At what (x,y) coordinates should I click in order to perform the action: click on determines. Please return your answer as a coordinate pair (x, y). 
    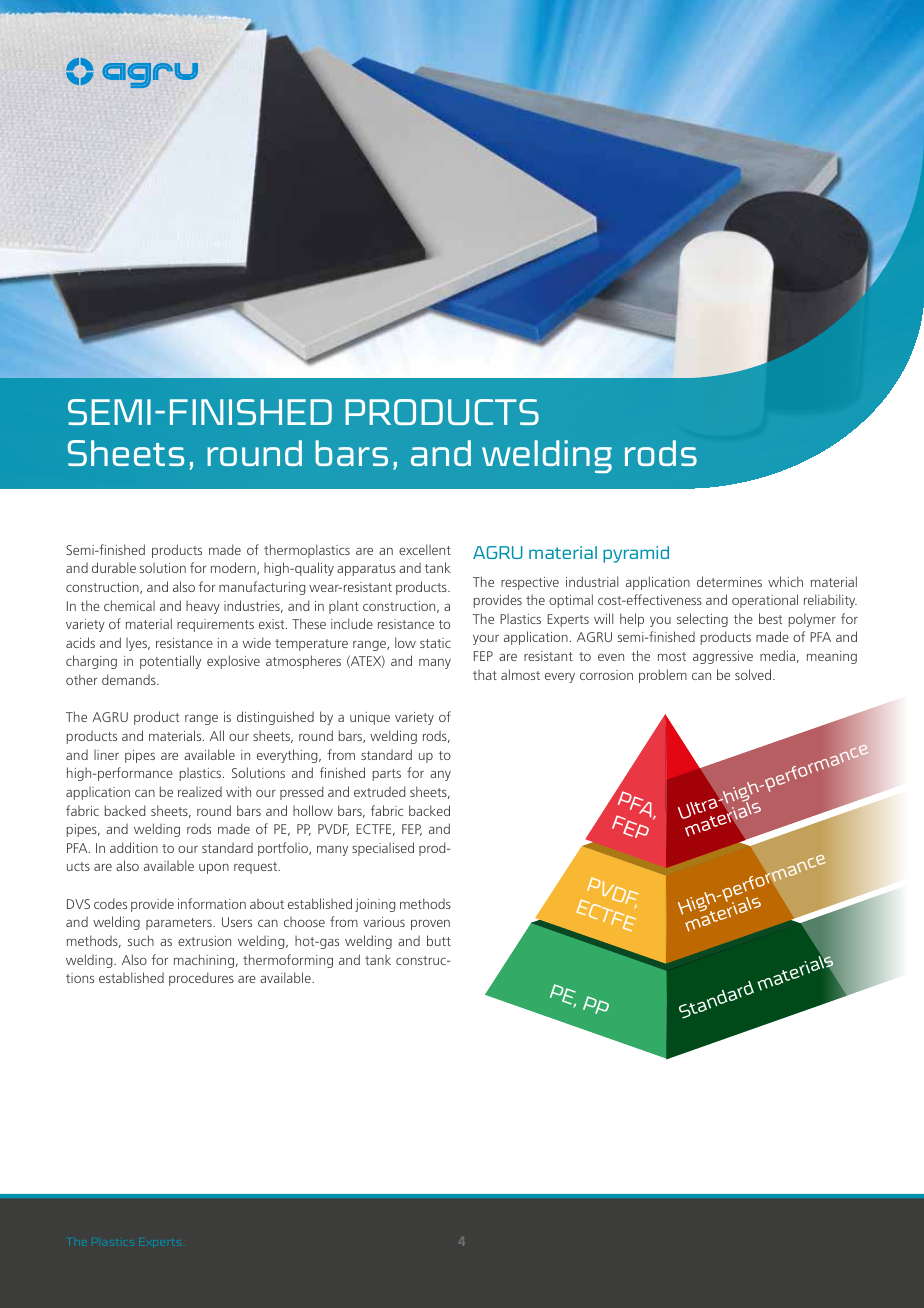
    Looking at the image, I should click on (729, 581).
